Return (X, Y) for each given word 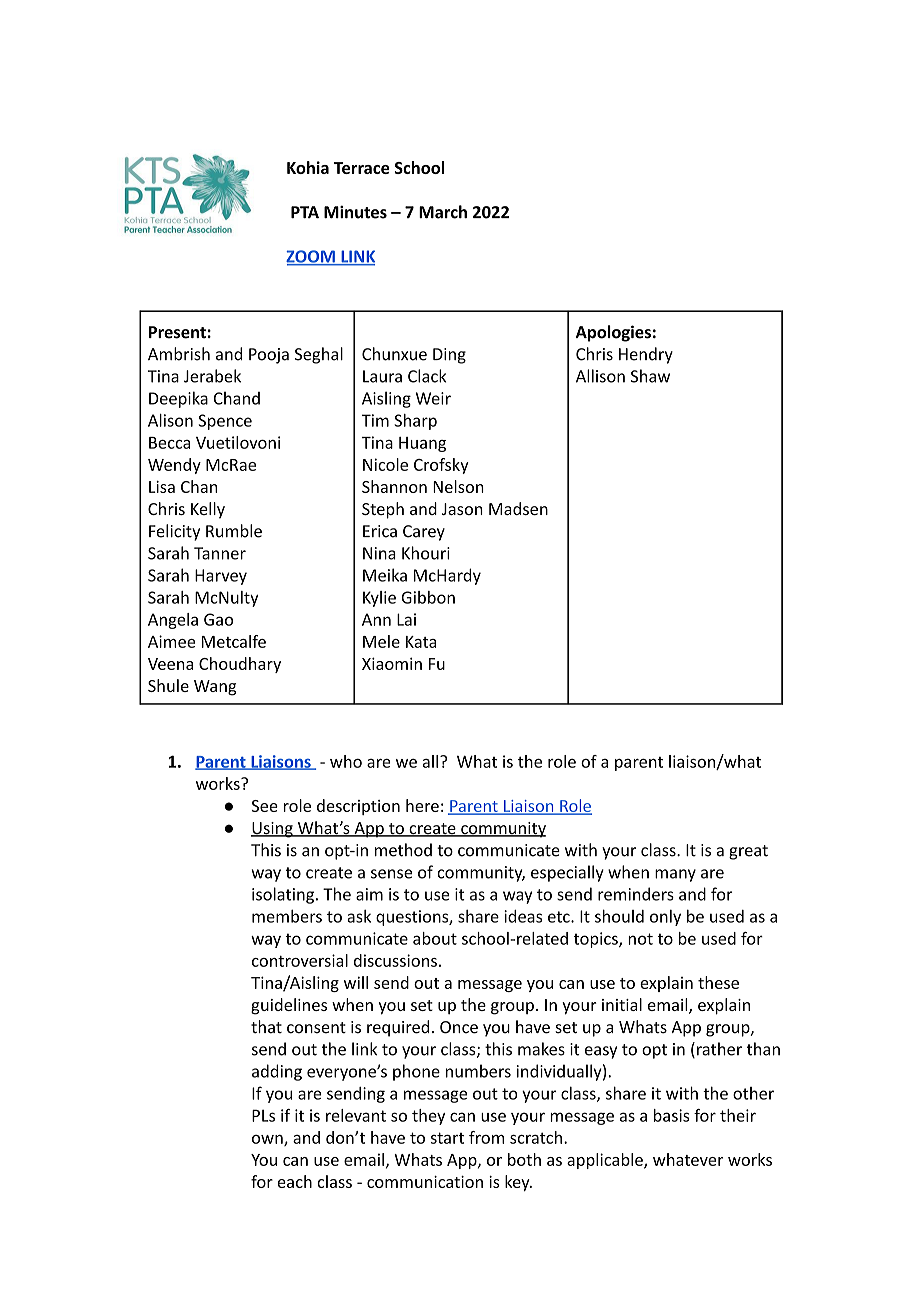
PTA (305, 212)
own (268, 1140)
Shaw (650, 376)
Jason (462, 509)
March (443, 212)
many (675, 875)
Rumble (234, 531)
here (422, 805)
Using (273, 830)
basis (672, 1115)
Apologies (613, 333)
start (447, 1138)
